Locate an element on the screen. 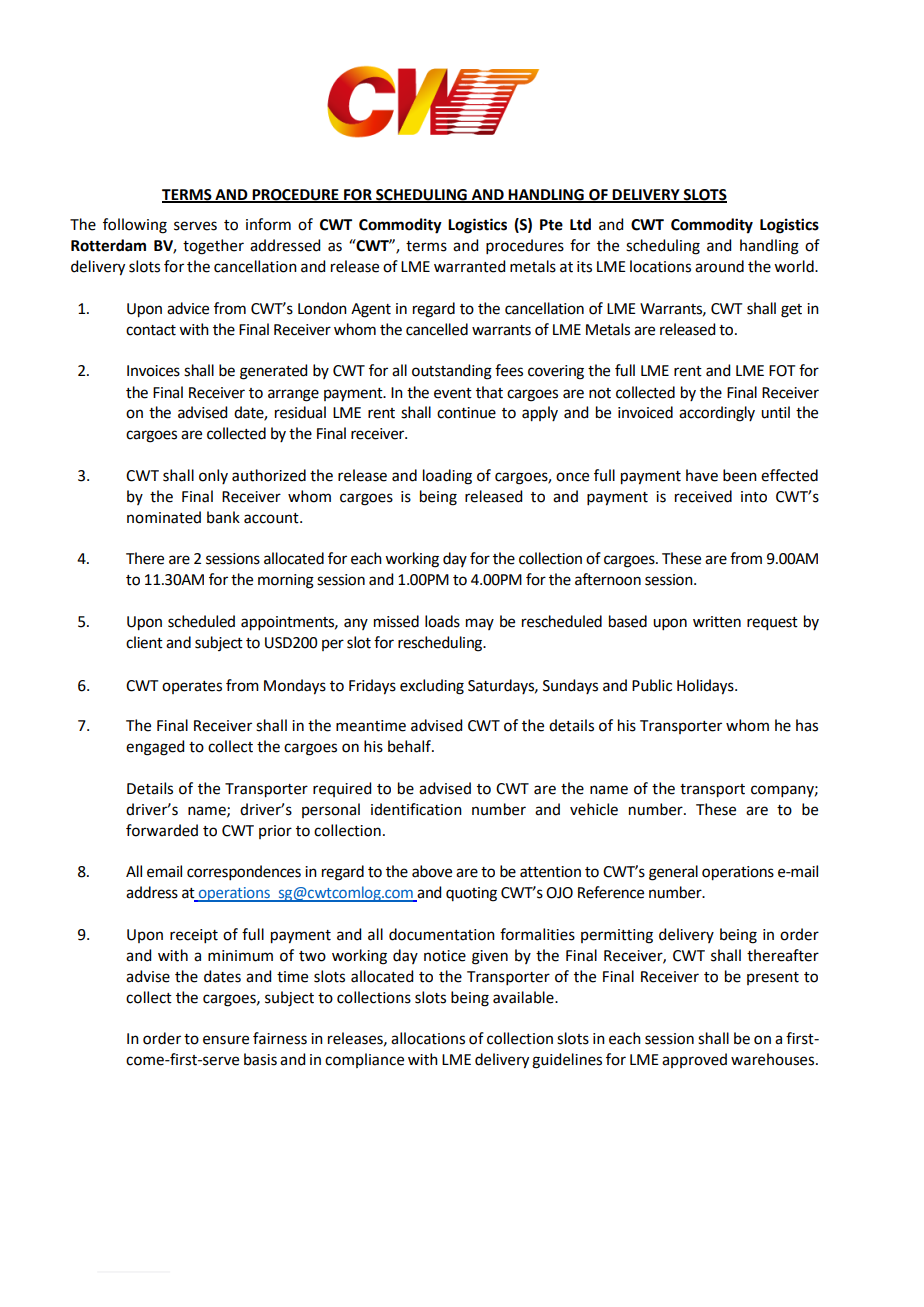 The height and width of the screenshot is (1307, 924). behalf is located at coordinates (410, 746).
